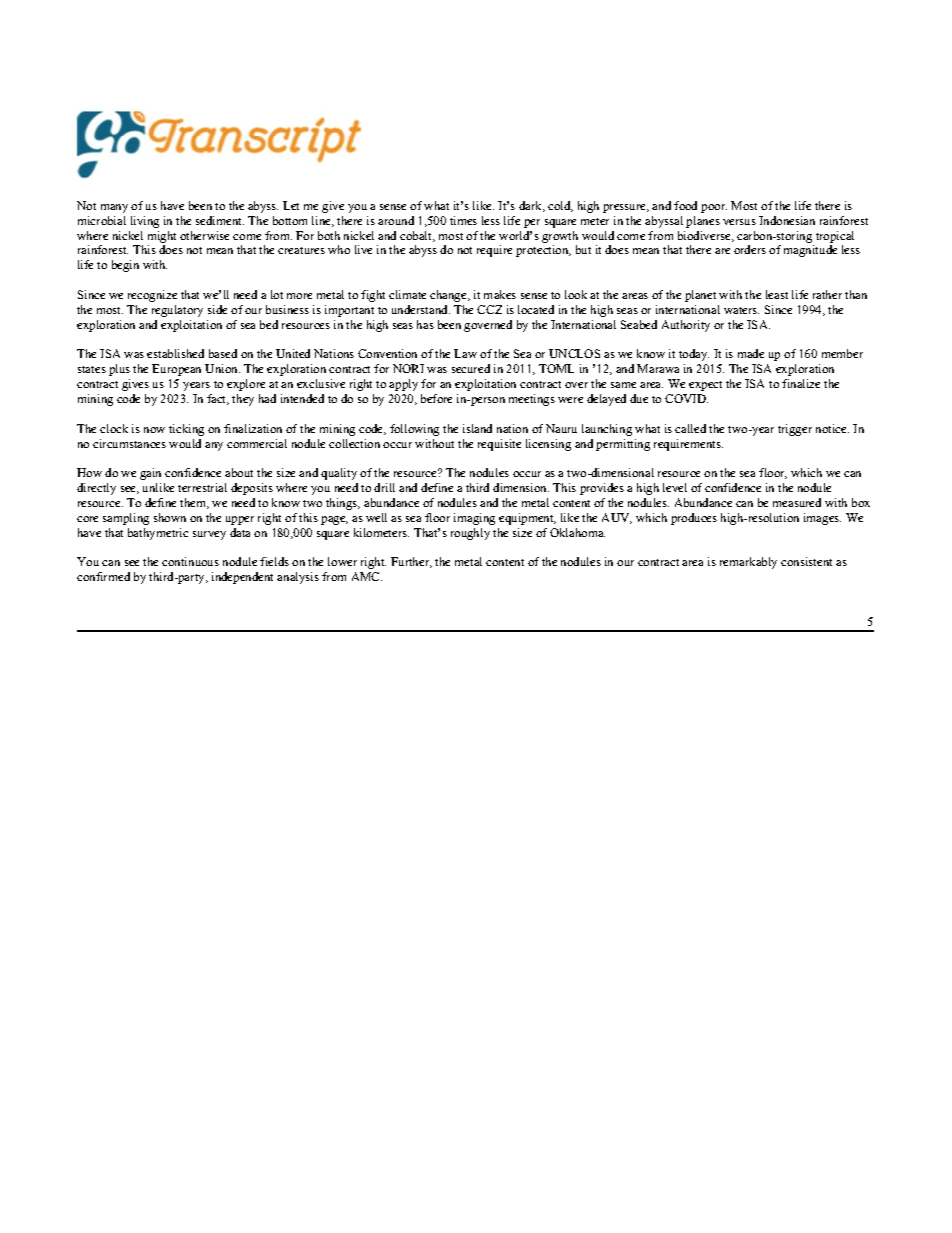 The image size is (952, 1233). I want to click on made, so click(751, 353).
